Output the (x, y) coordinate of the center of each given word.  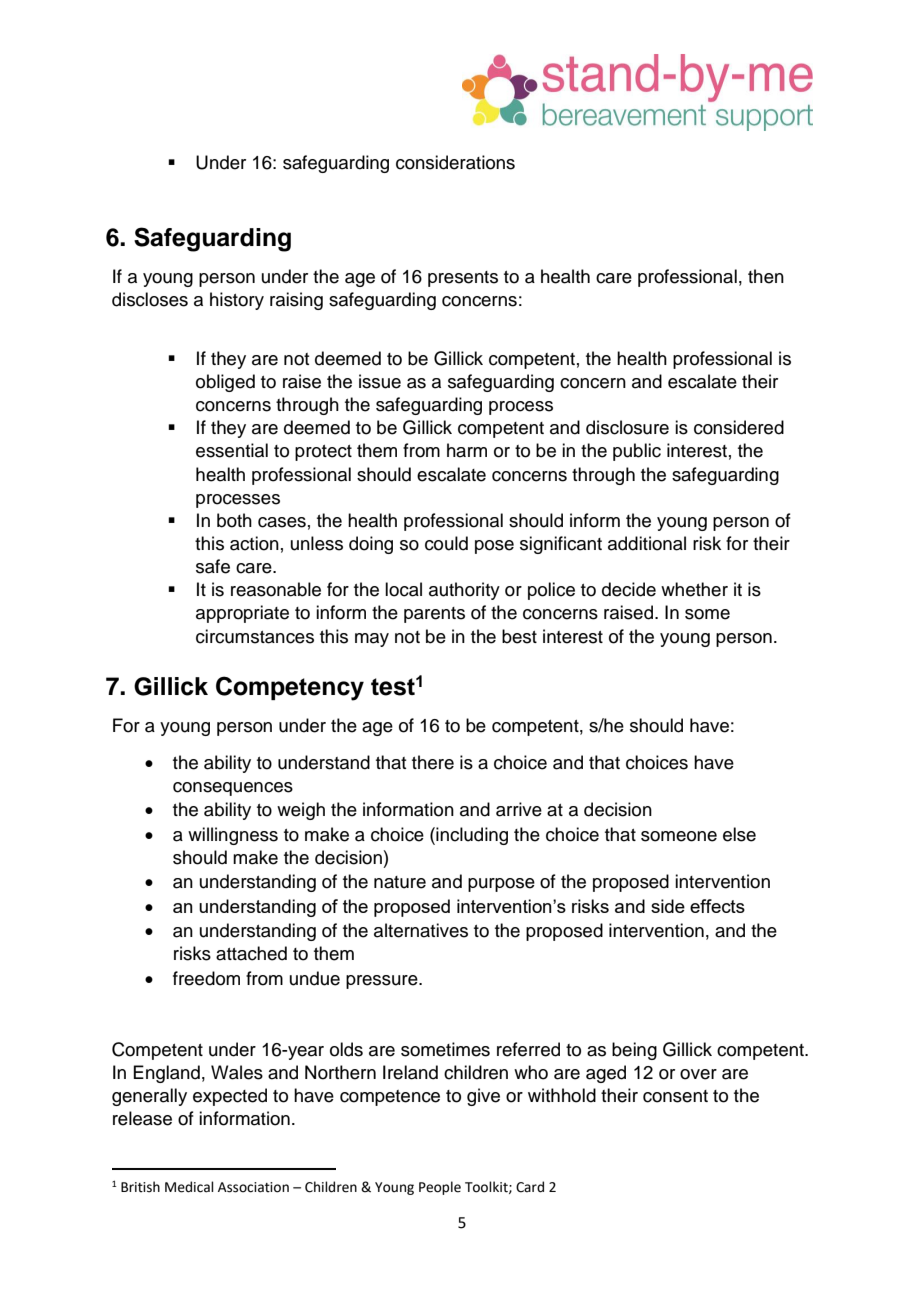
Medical (189, 1187)
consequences (233, 789)
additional (647, 543)
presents (463, 279)
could (446, 543)
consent (675, 1096)
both (234, 520)
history (237, 301)
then (766, 276)
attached (251, 953)
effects (717, 906)
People (440, 1188)
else (739, 834)
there (433, 762)
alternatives (421, 930)
